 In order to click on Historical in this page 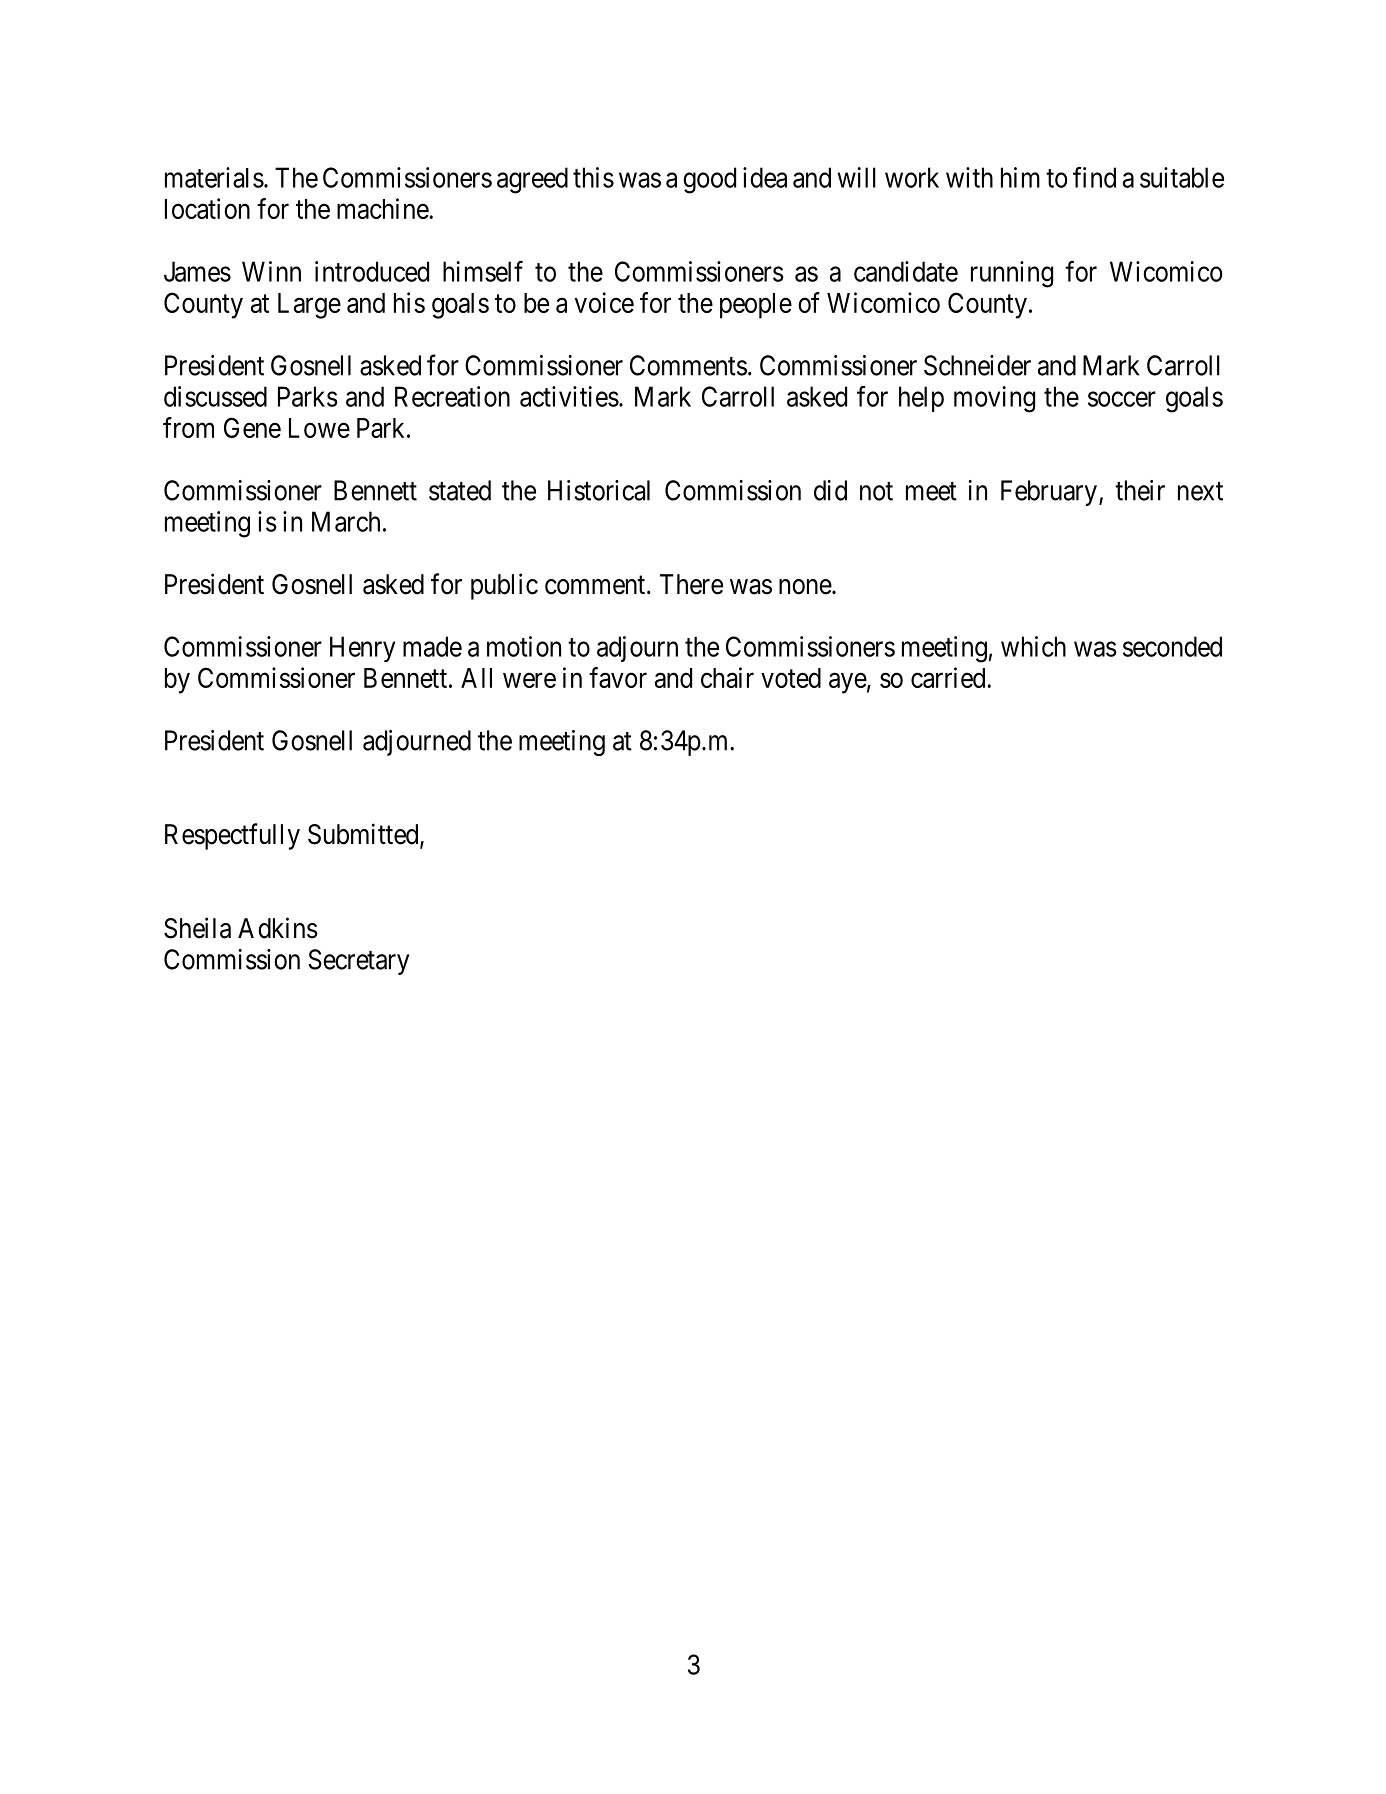, I will do `click(599, 490)`.
